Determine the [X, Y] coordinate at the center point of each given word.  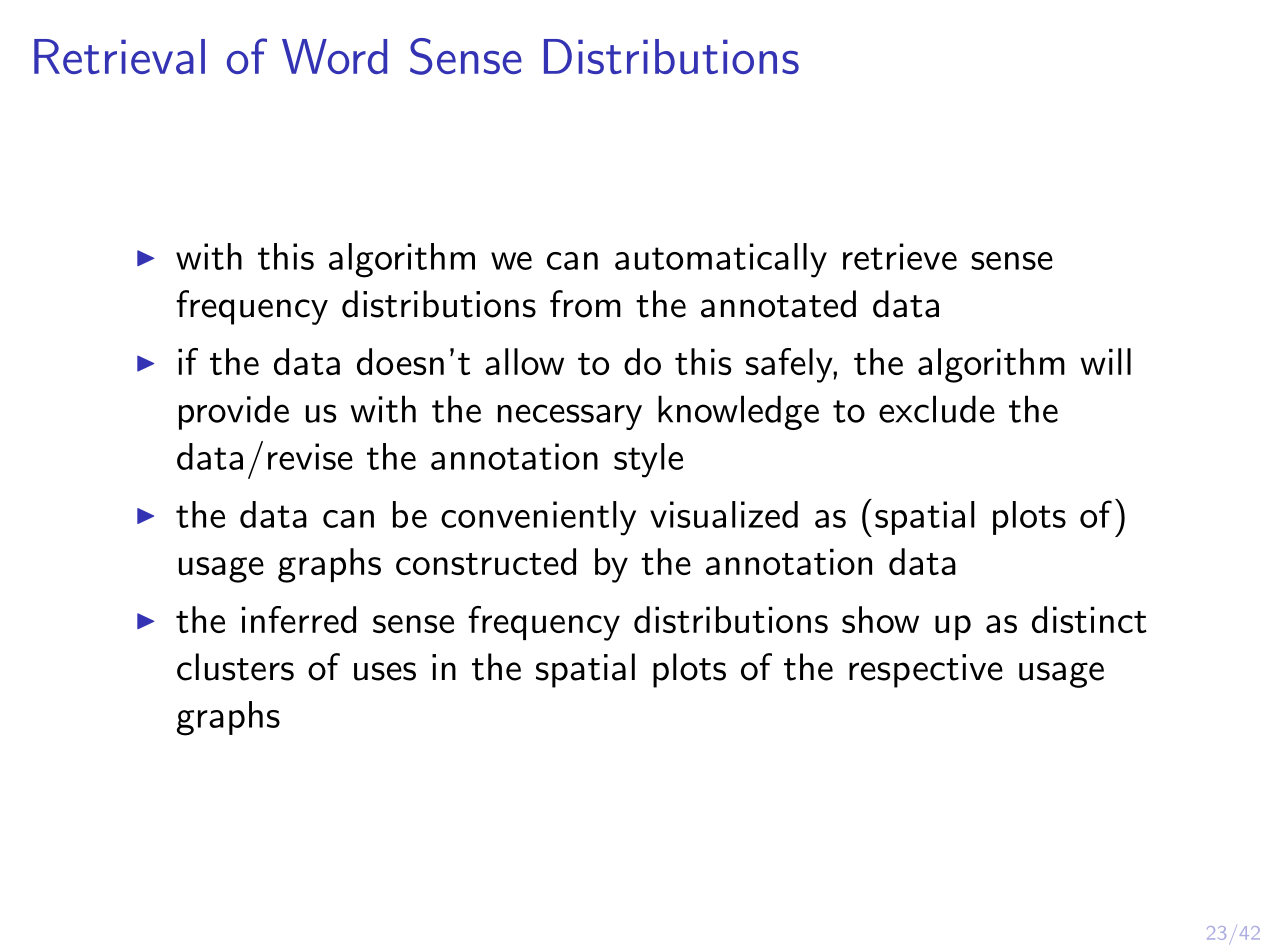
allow [524, 361]
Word [334, 56]
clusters [235, 667]
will [1105, 361]
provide [234, 412]
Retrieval [119, 56]
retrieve [900, 256]
